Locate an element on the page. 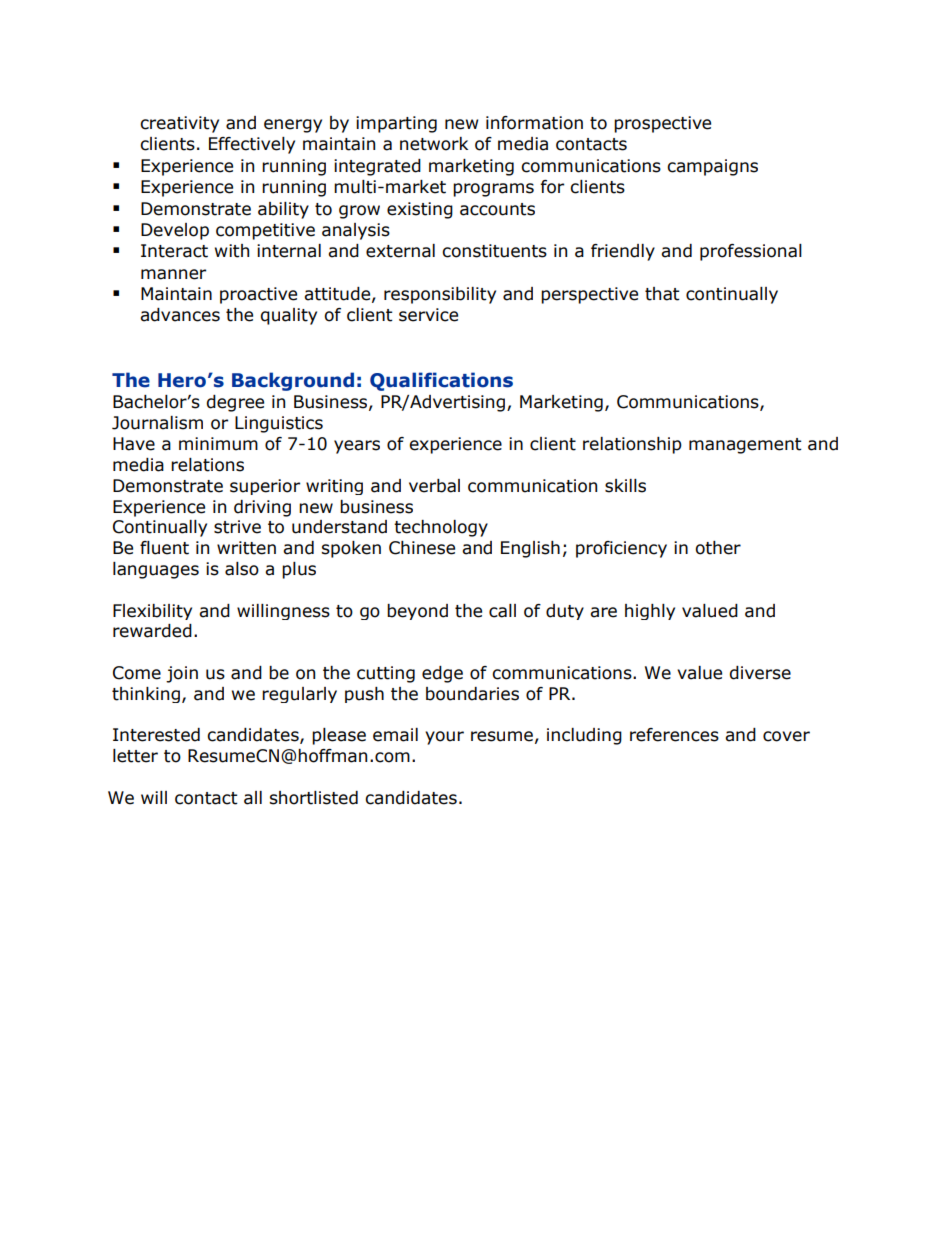  Effectively is located at coordinates (252, 145).
